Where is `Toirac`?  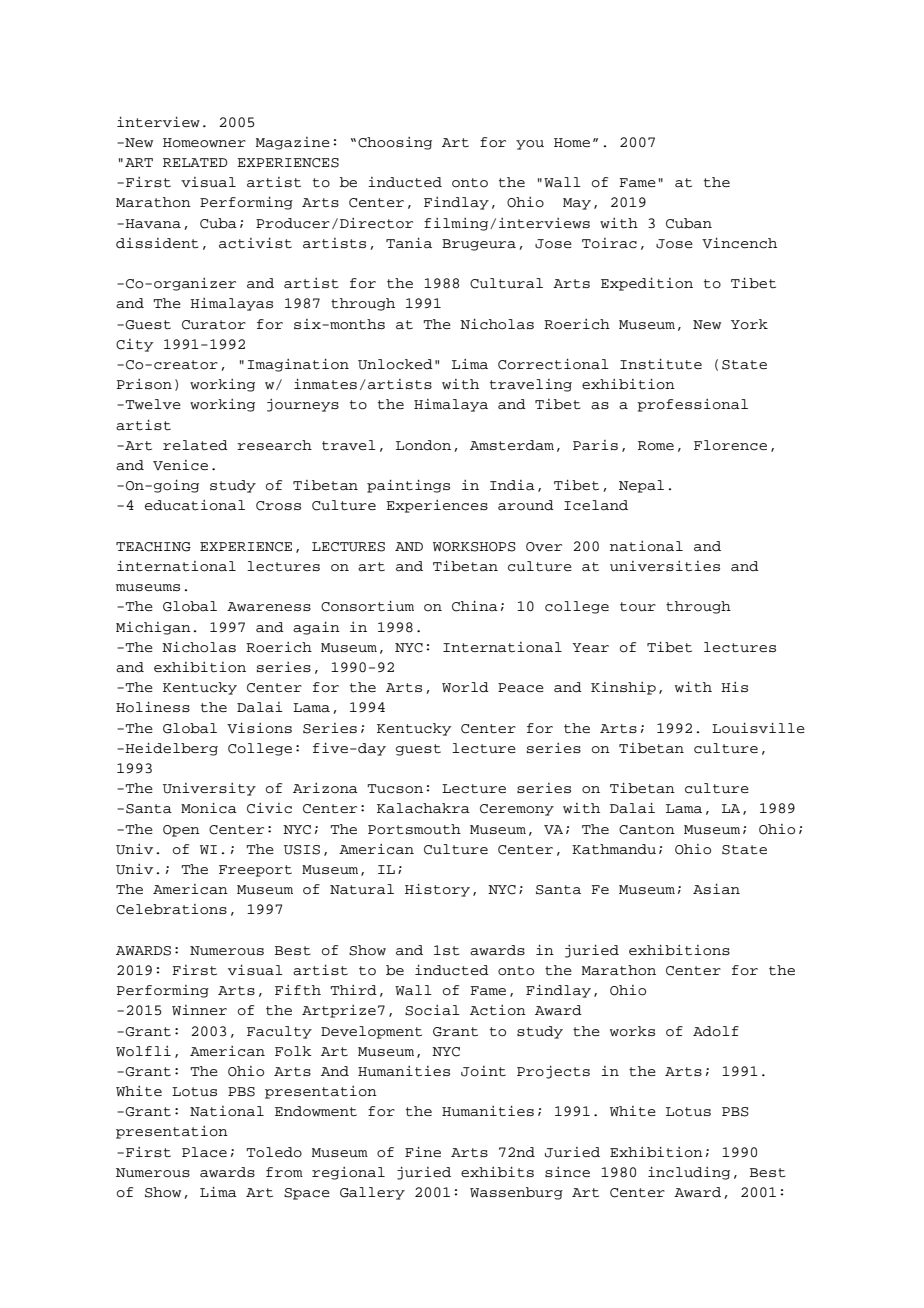
Toirac is located at coordinates (609, 243).
